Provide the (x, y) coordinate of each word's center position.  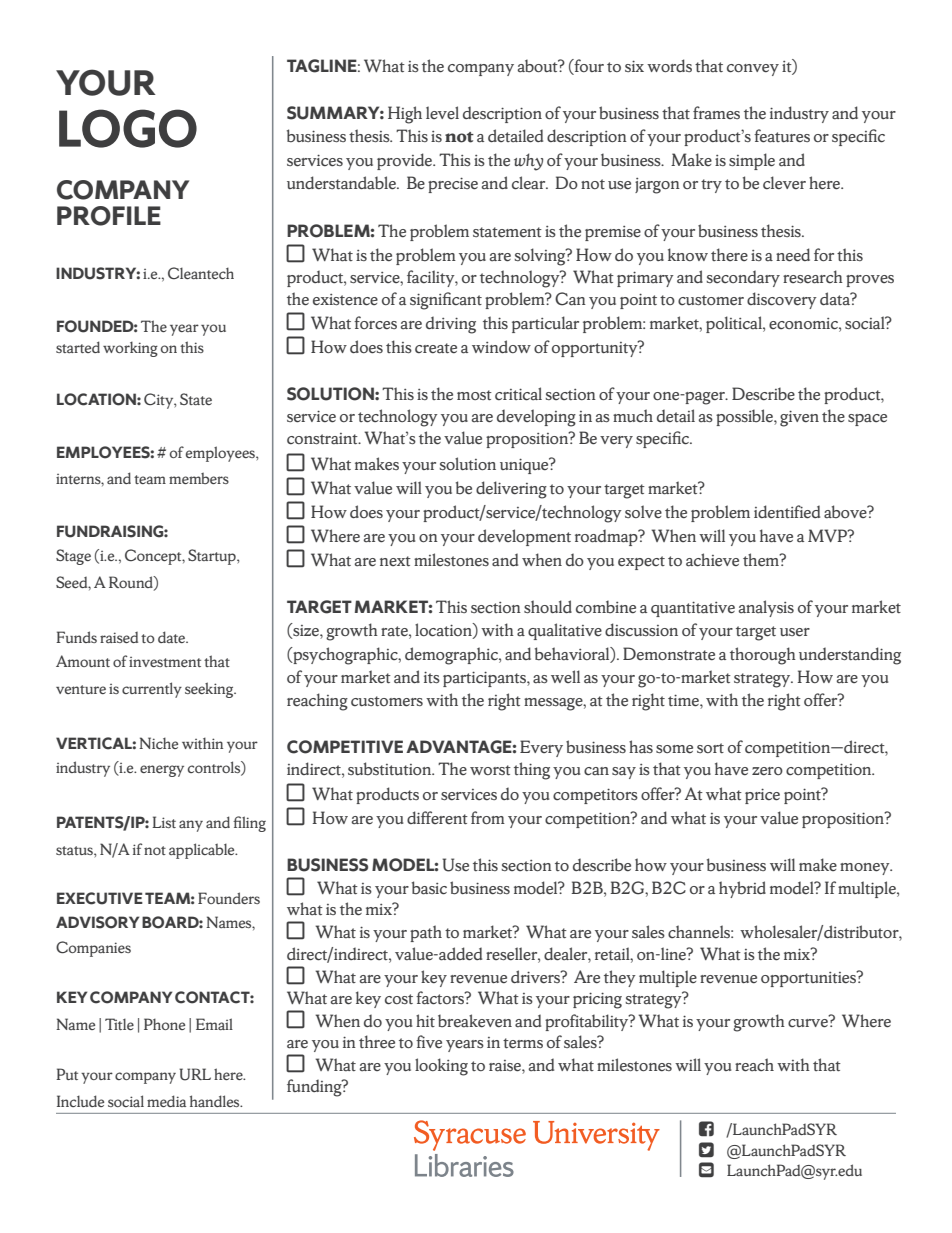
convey (753, 70)
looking (441, 1067)
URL (195, 1074)
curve (809, 1022)
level (442, 112)
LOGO (128, 128)
